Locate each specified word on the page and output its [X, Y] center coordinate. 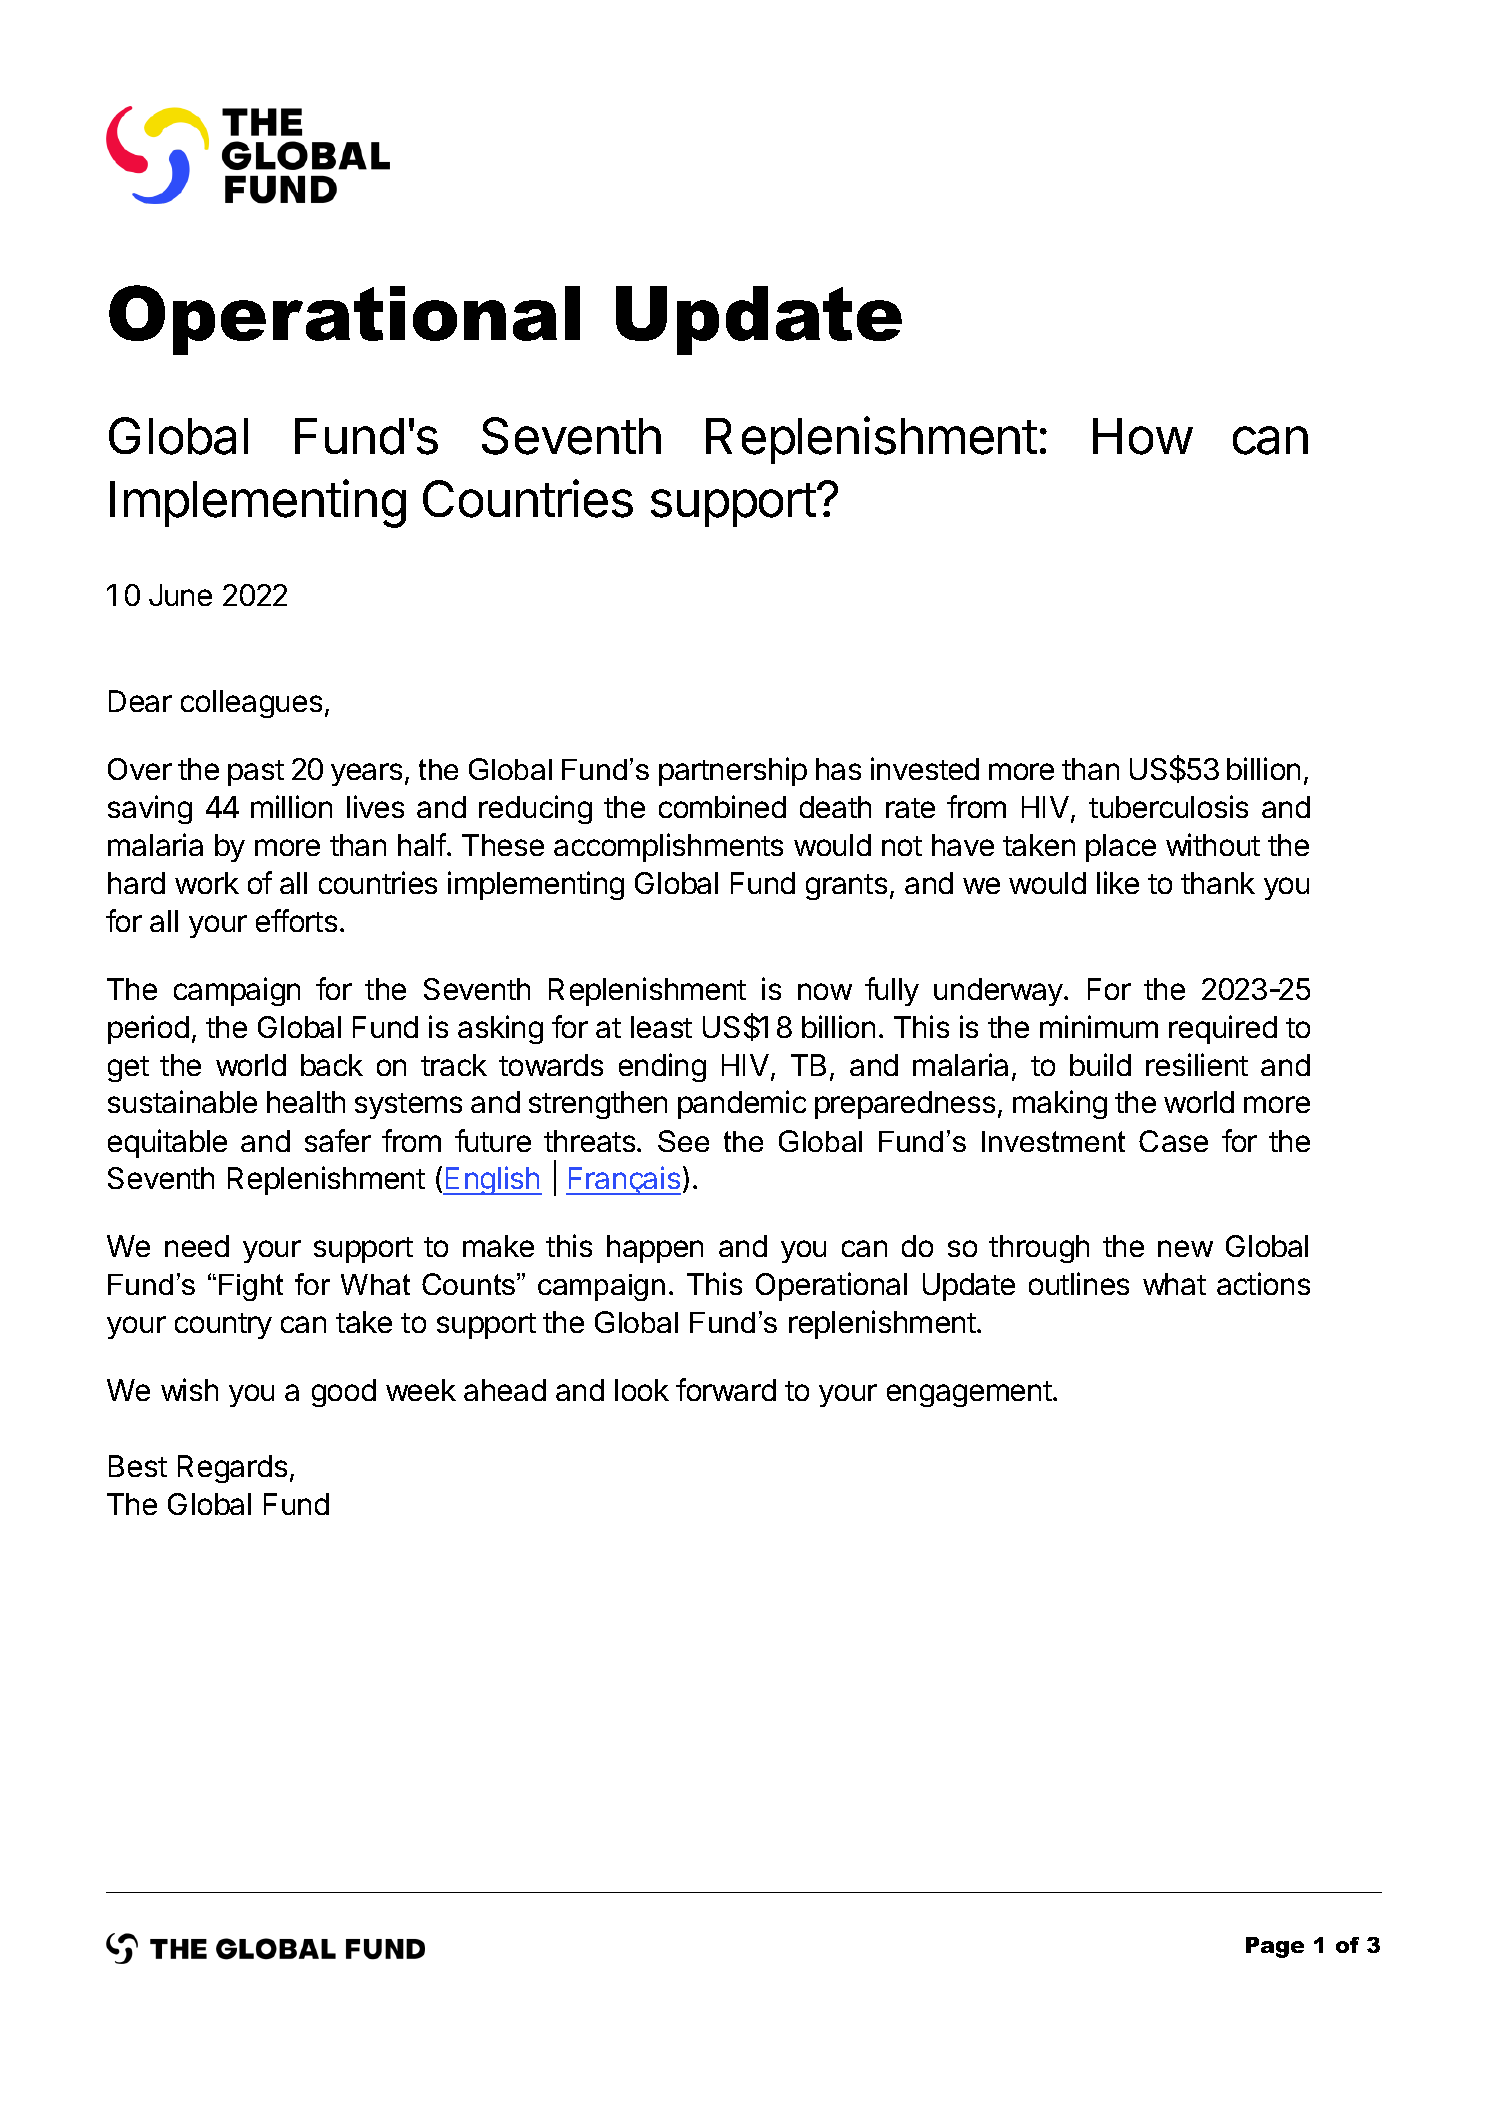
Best [138, 1466]
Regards [232, 1469]
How [1142, 436]
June [180, 595]
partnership [733, 771]
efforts [296, 920]
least [661, 1027]
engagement [970, 1394]
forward [726, 1389]
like [1118, 882]
